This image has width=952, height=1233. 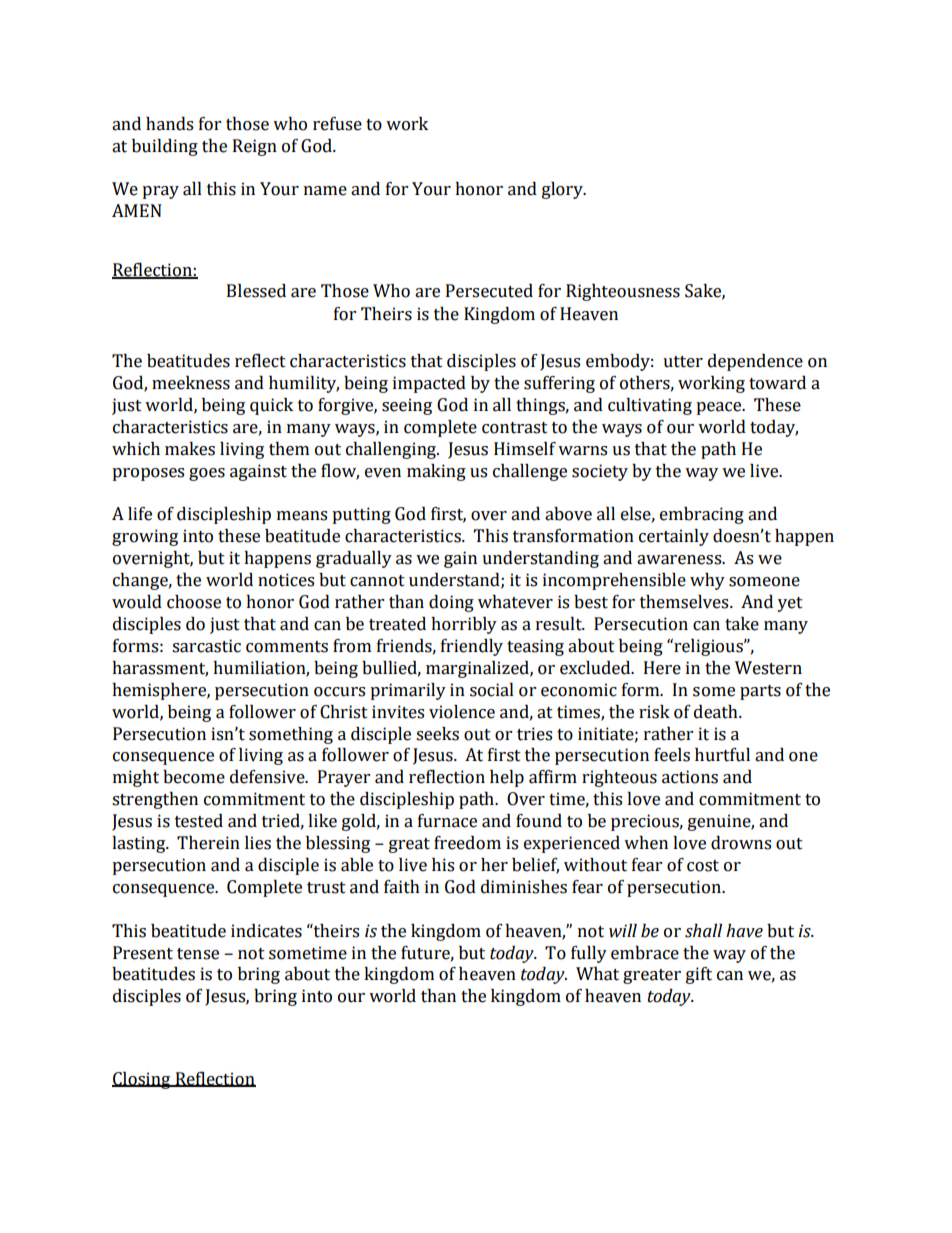 What do you see at coordinates (194, 602) in the image?
I see `choose` at bounding box center [194, 602].
